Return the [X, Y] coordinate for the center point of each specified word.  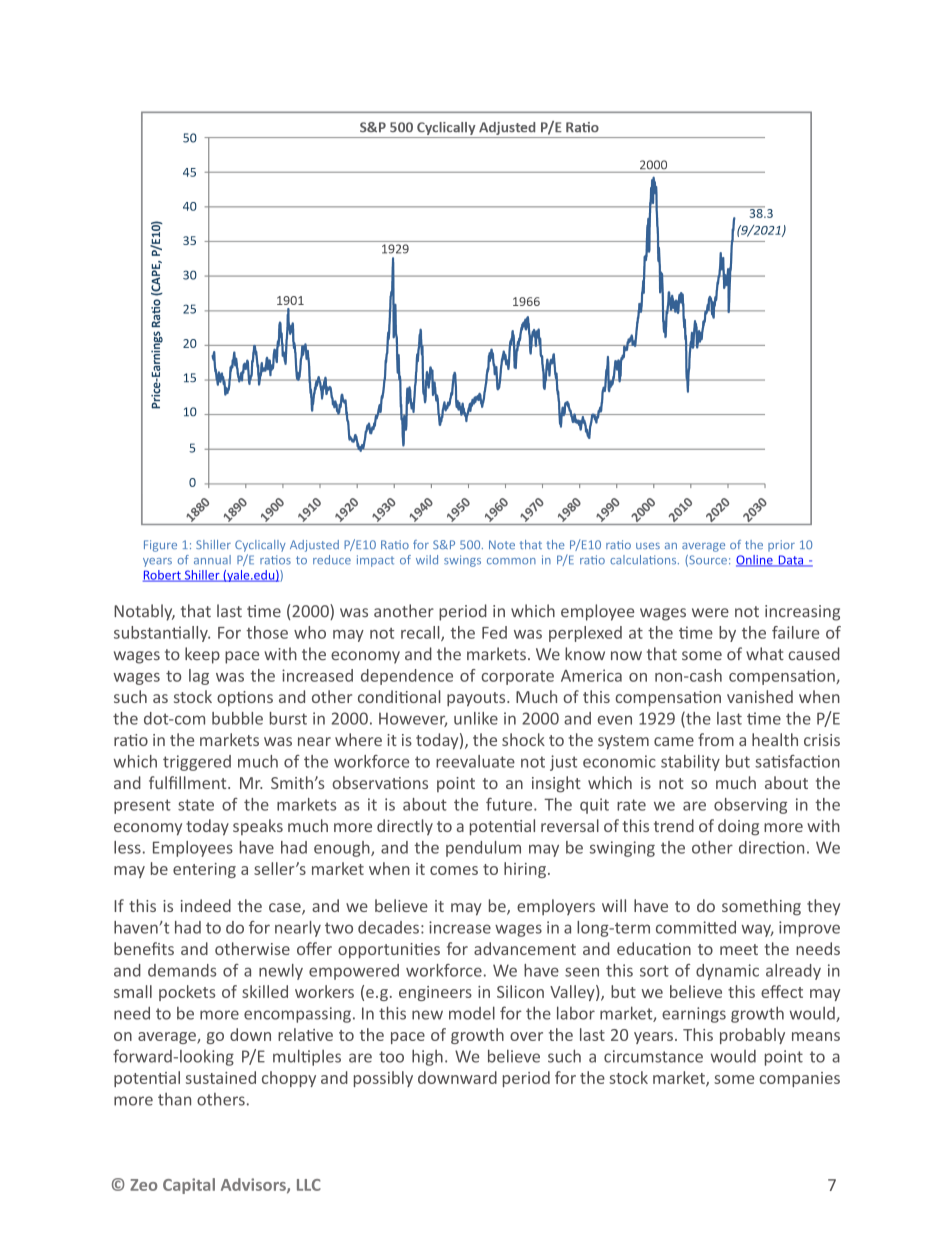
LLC [309, 1185]
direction [771, 847]
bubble [237, 718]
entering [204, 870]
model [472, 1013]
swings [462, 561]
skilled [265, 991]
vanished [760, 696]
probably [752, 1036]
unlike [476, 718]
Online [755, 561]
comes [454, 870]
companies [799, 1079]
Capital [189, 1186]
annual [212, 560]
